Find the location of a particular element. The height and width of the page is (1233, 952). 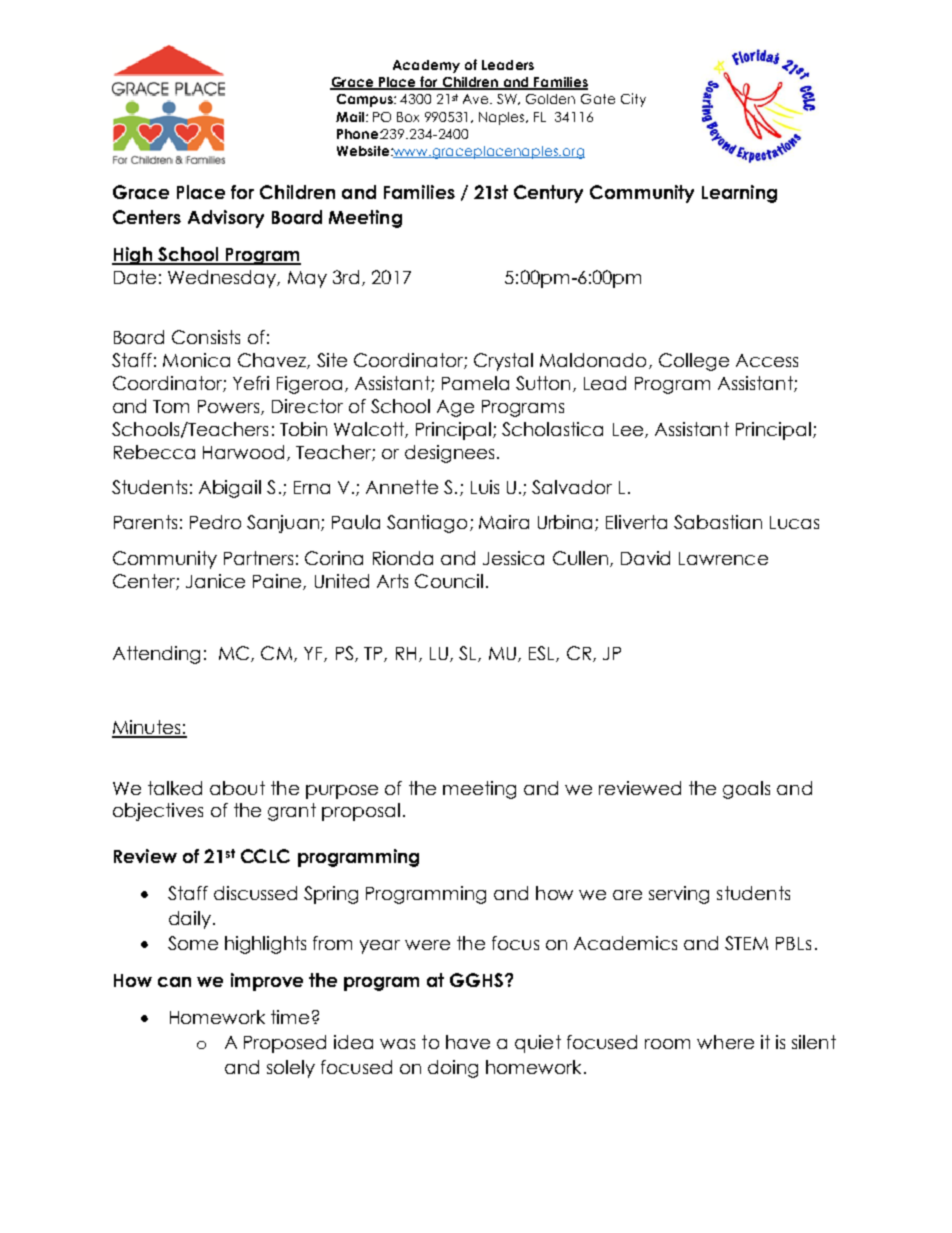

Academy is located at coordinates (426, 66).
